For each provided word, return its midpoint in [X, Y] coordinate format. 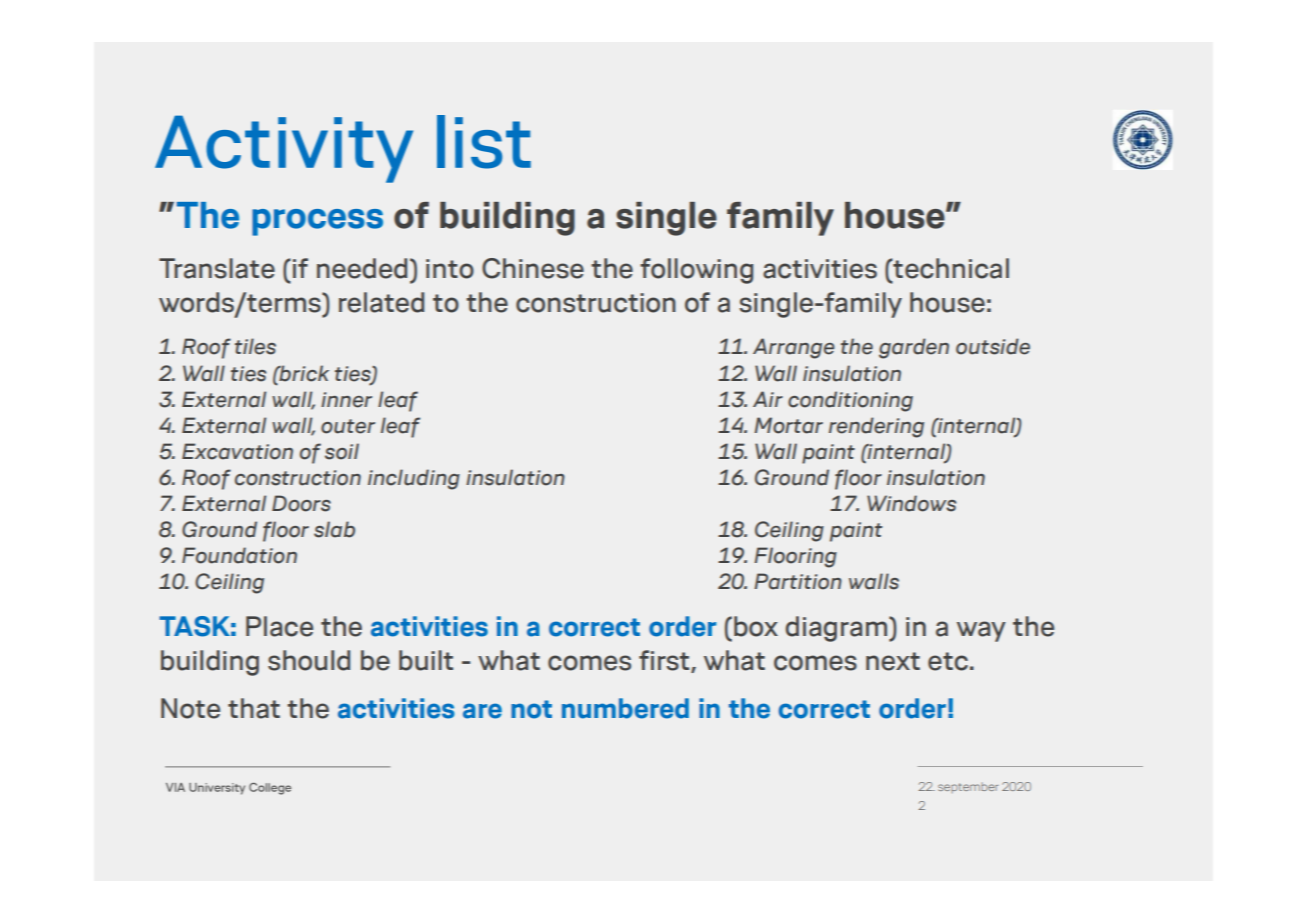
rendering [876, 427]
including [414, 479]
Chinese [533, 268]
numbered [625, 708]
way [981, 631]
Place [279, 626]
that [254, 708]
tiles [255, 346]
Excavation [237, 451]
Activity [284, 149]
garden [914, 348]
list [484, 142]
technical [950, 268]
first [665, 661]
